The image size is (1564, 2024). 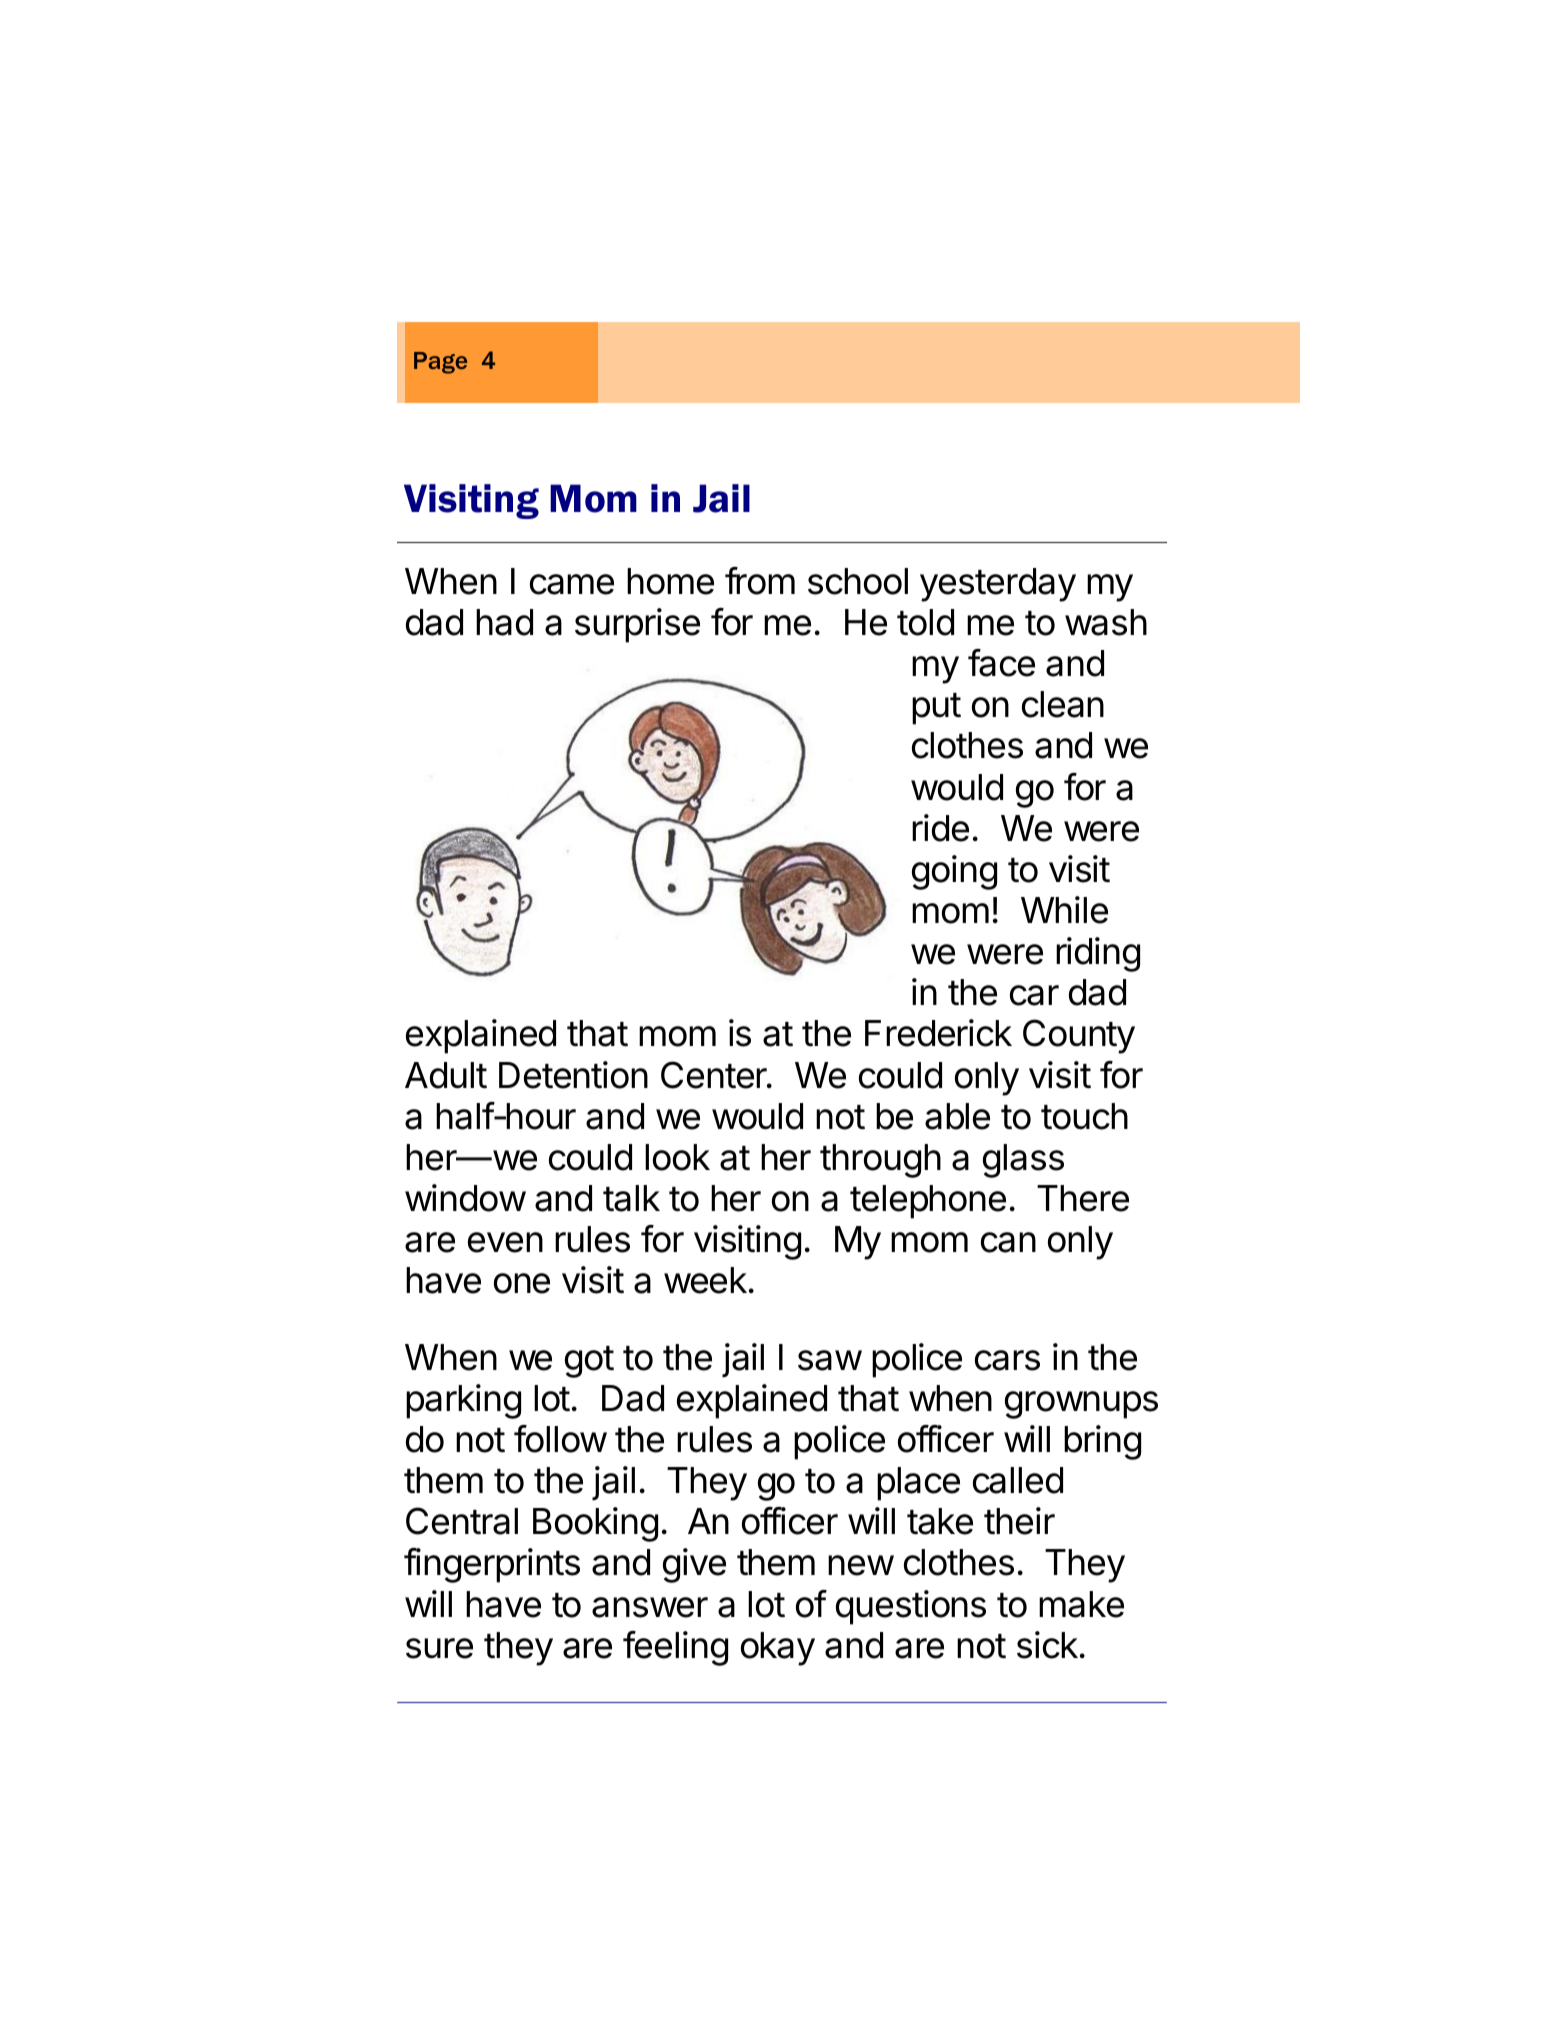 I want to click on okay, so click(x=778, y=1649).
